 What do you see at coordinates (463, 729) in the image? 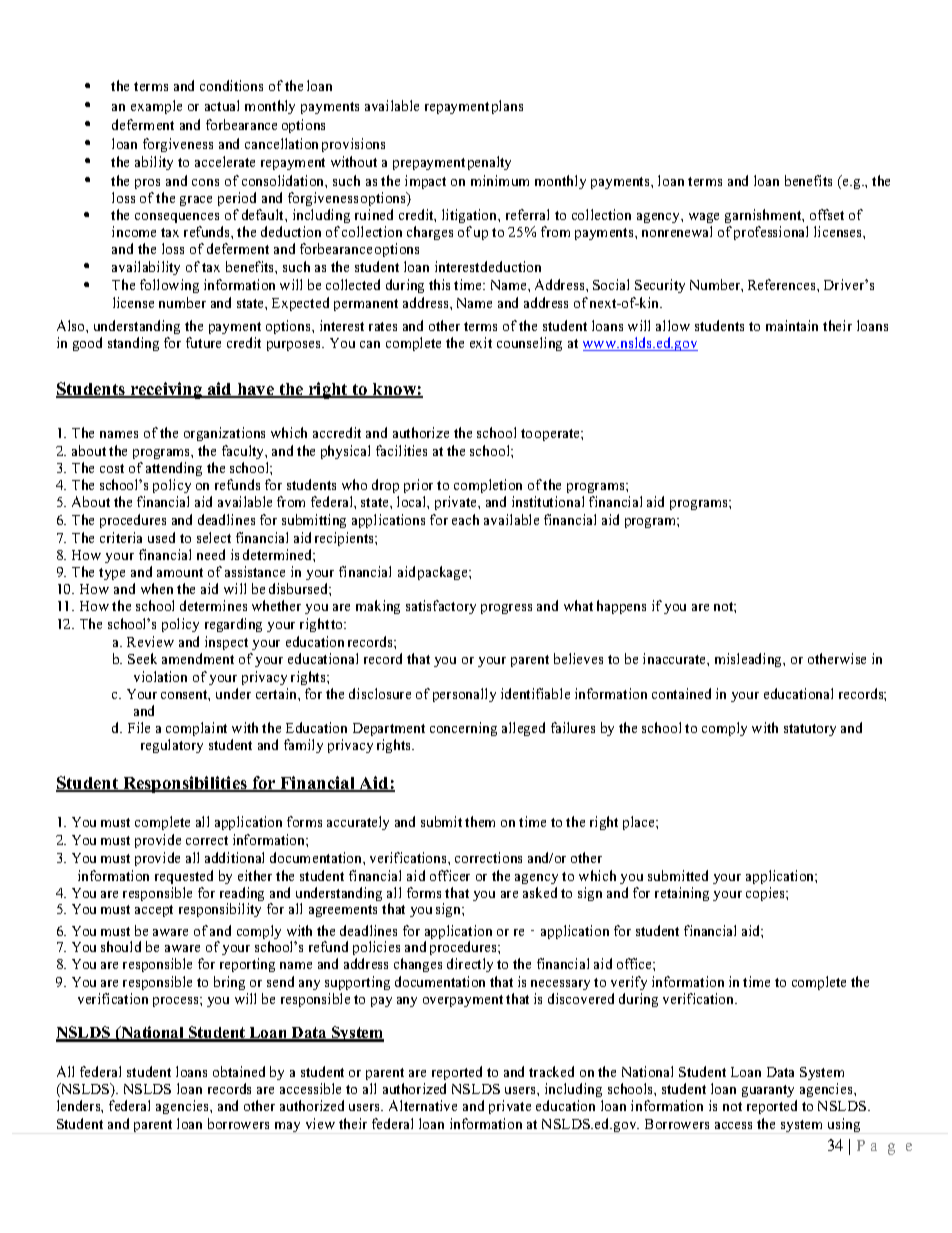
I see `concerning` at bounding box center [463, 729].
